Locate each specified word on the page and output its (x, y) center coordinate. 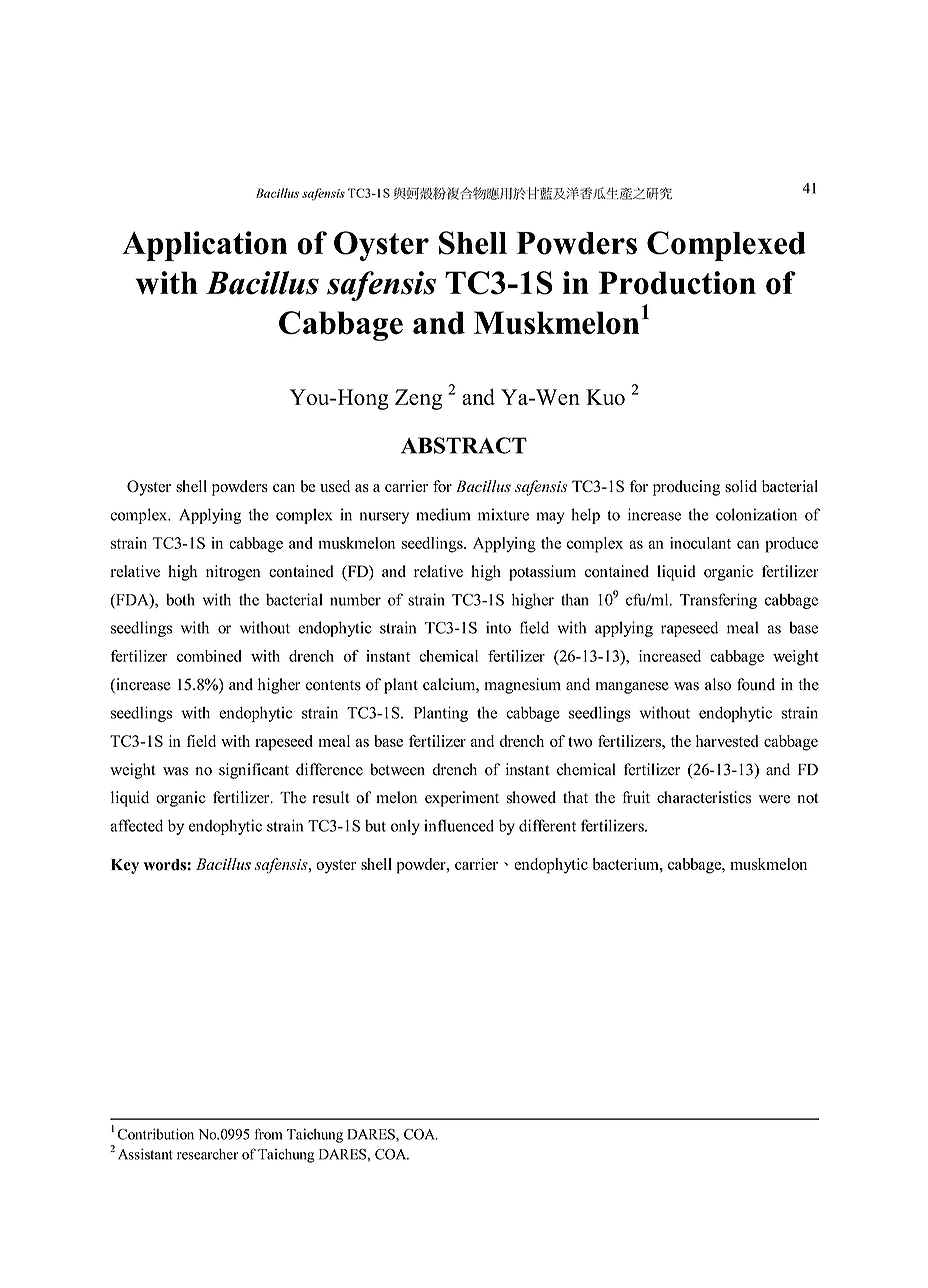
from (268, 1134)
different (547, 825)
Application (204, 246)
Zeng (418, 399)
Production (677, 283)
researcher (207, 1154)
